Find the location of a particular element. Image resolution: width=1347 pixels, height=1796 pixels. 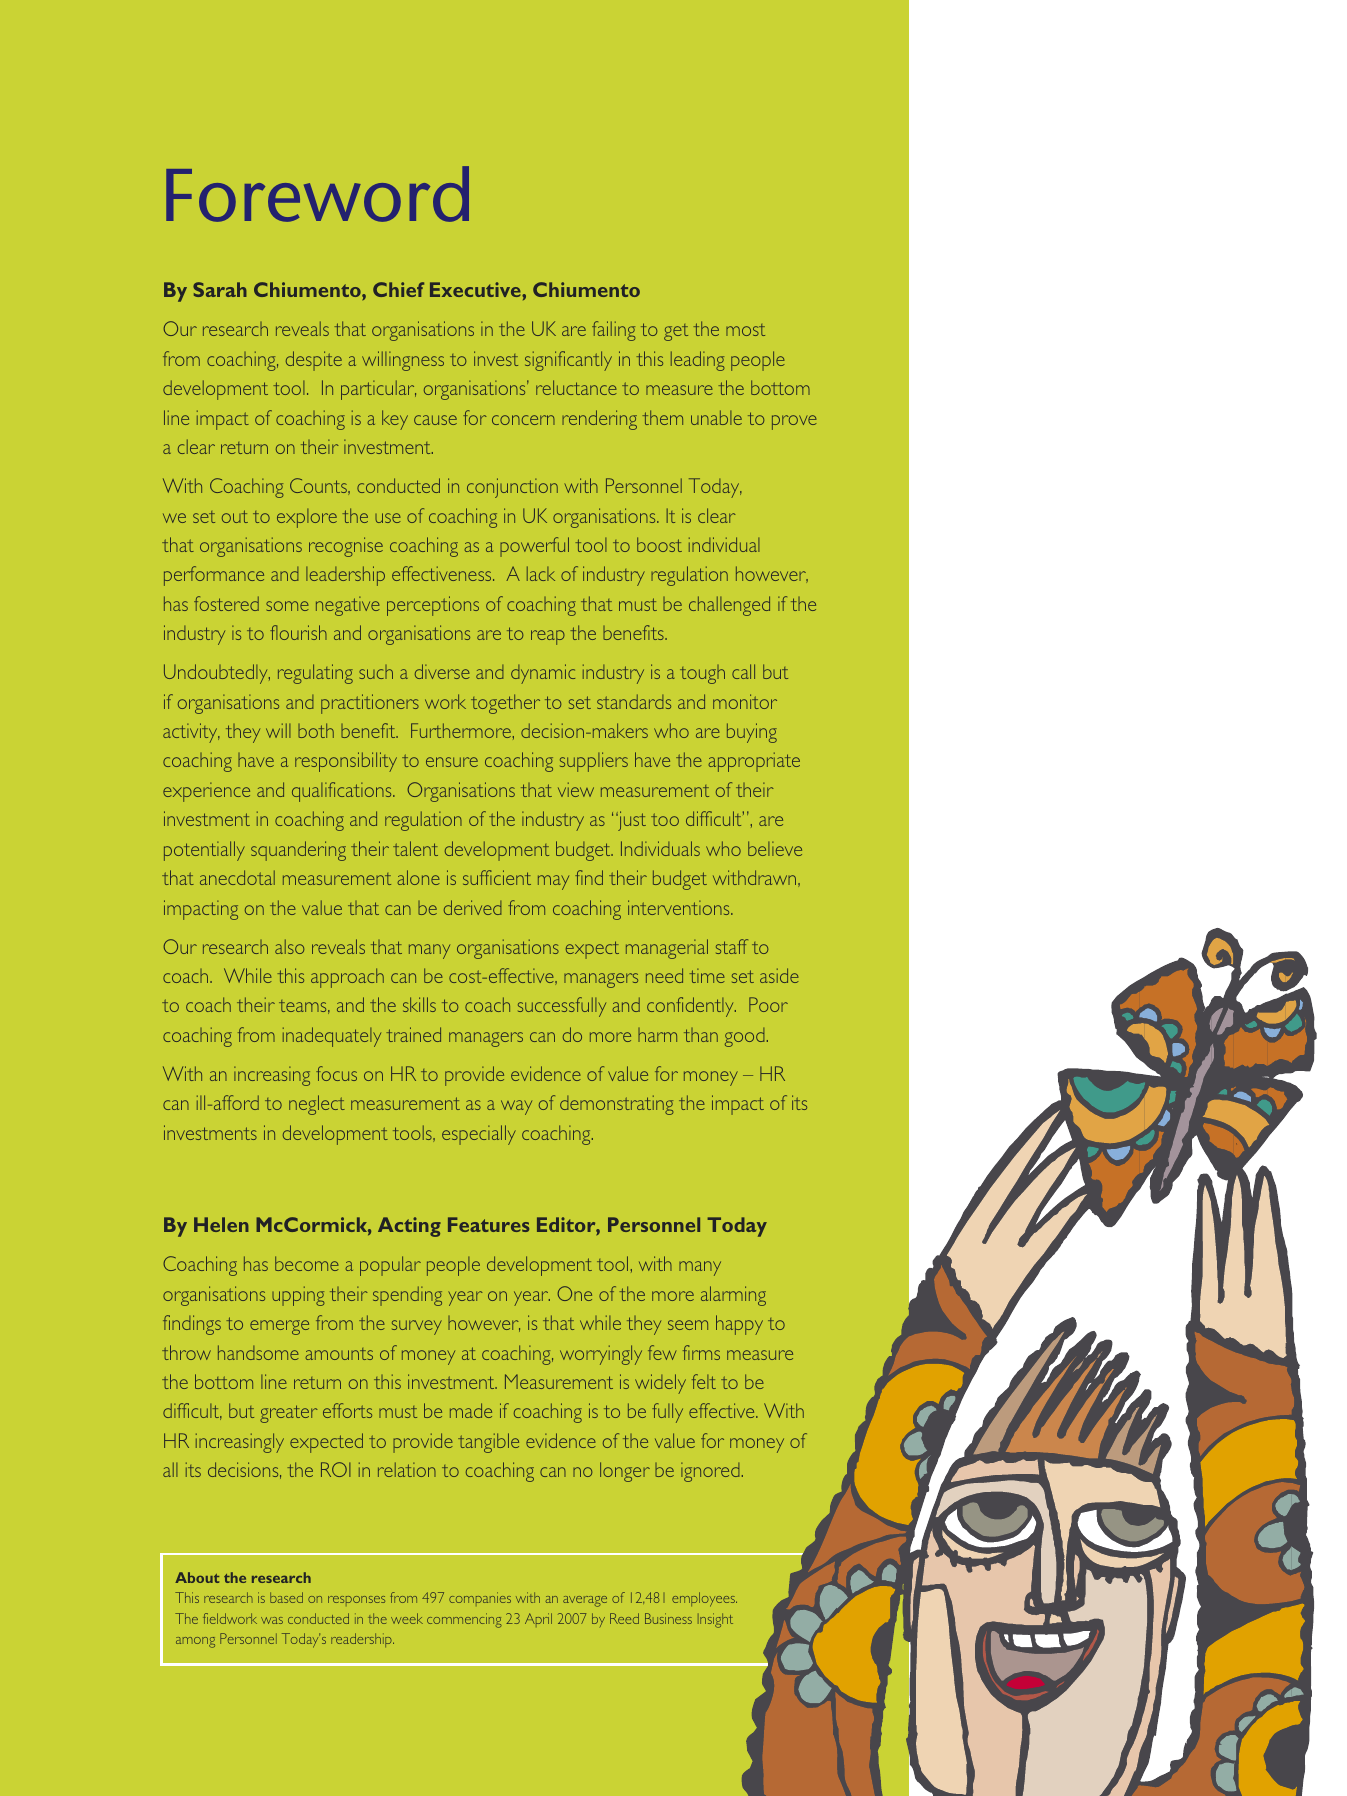

lack is located at coordinates (541, 573).
